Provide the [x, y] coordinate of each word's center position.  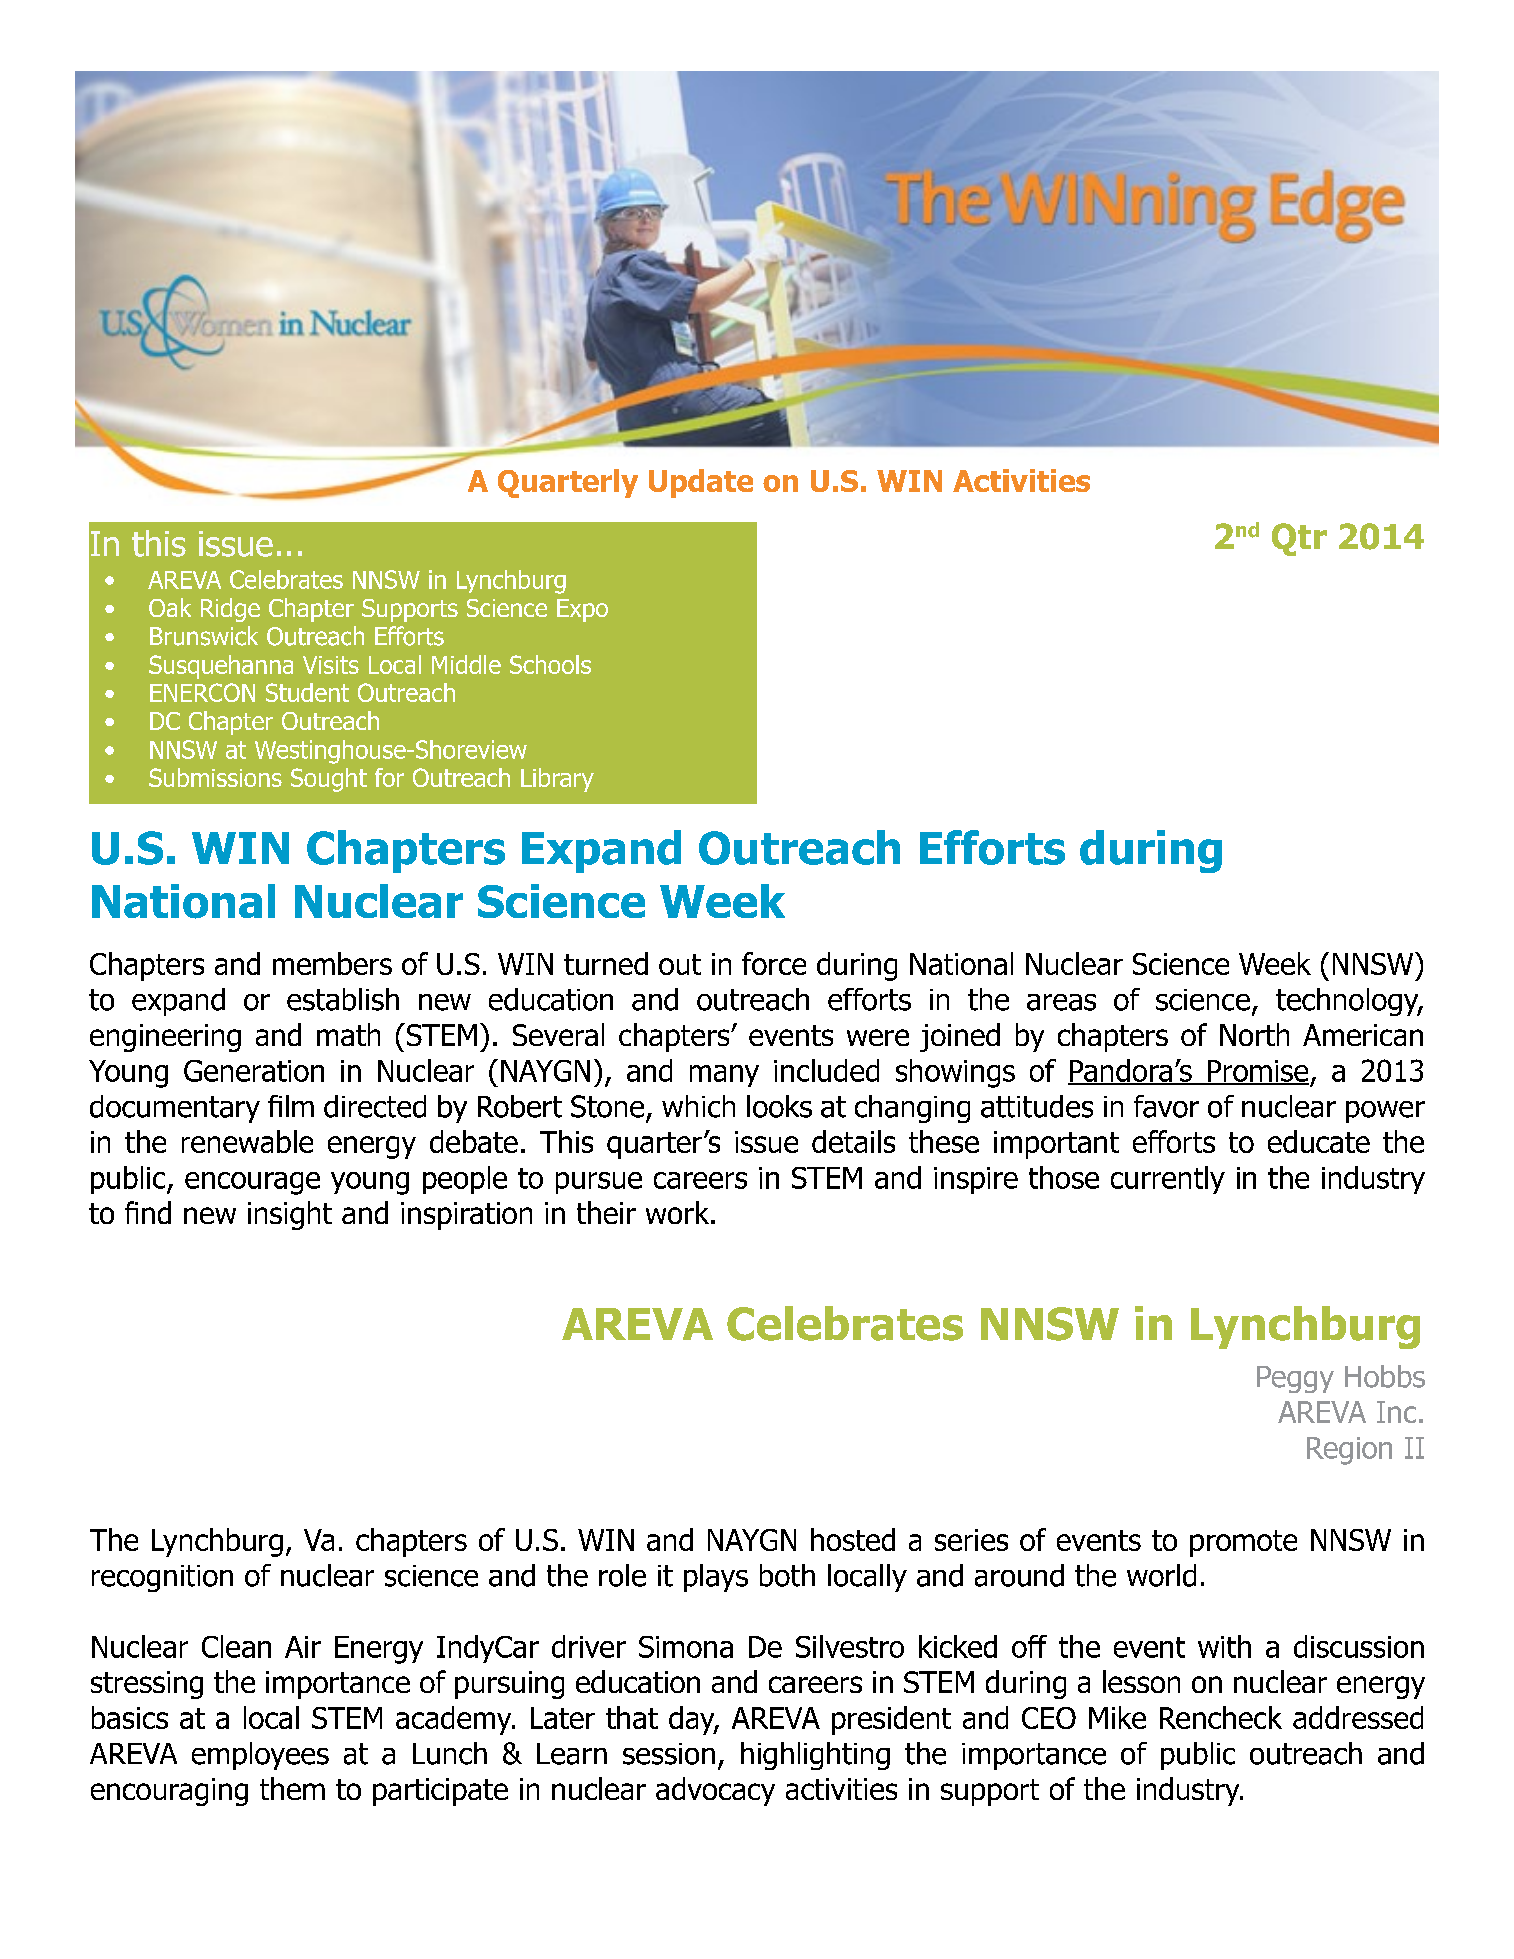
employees [260, 1756]
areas [1061, 1002]
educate [1319, 1141]
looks [779, 1106]
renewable [247, 1141]
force [774, 963]
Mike [1117, 1717]
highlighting [815, 1756]
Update [701, 483]
